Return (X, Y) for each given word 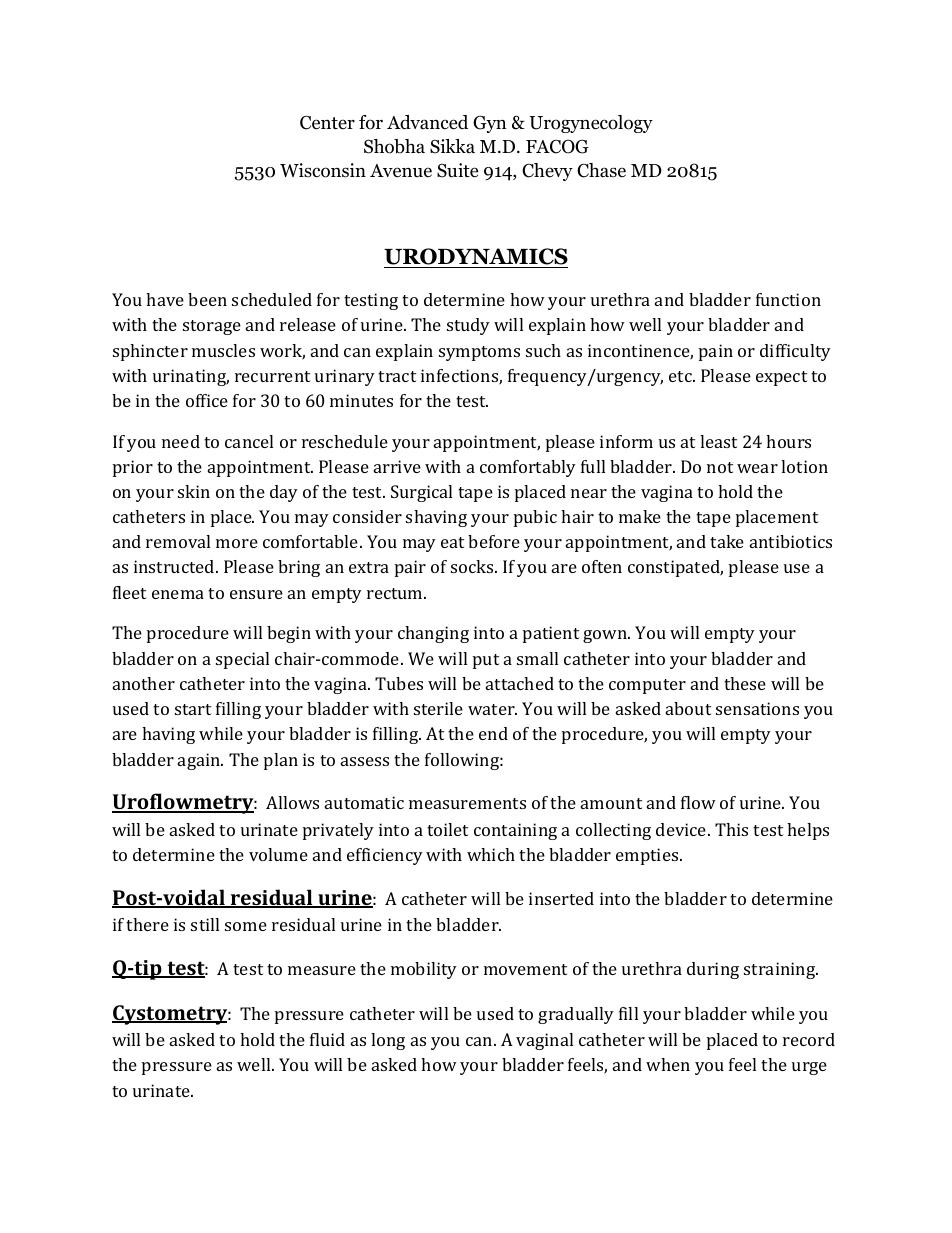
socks (473, 566)
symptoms (479, 353)
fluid (327, 1039)
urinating (191, 377)
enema (178, 594)
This (731, 829)
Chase (601, 170)
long (388, 1041)
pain (716, 352)
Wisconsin (323, 170)
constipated (675, 568)
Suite (457, 170)
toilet (447, 829)
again (200, 761)
